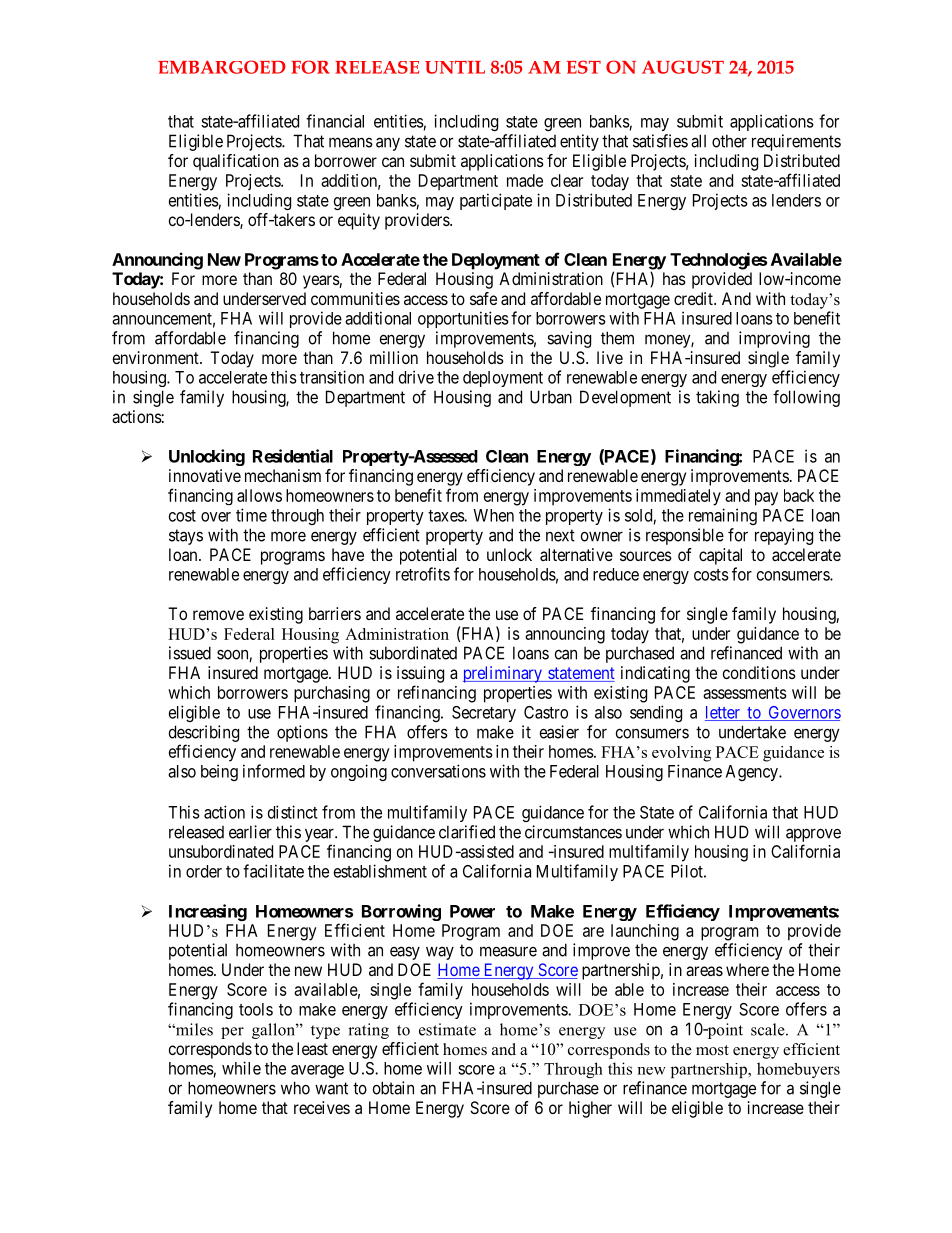 This screenshot has height=1233, width=952. I want to click on capital, so click(720, 556).
